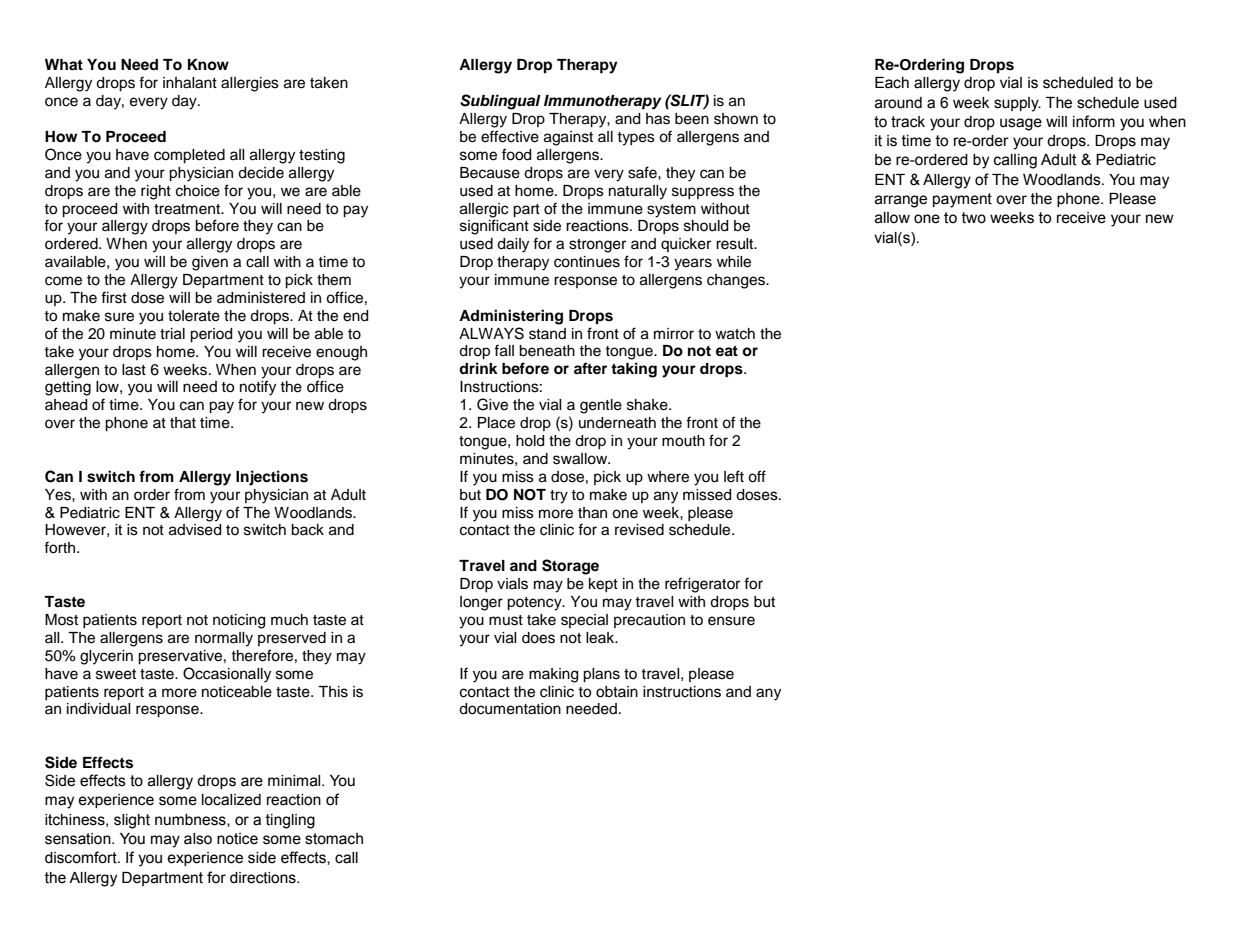 The image size is (1233, 952). I want to click on plans, so click(601, 675).
